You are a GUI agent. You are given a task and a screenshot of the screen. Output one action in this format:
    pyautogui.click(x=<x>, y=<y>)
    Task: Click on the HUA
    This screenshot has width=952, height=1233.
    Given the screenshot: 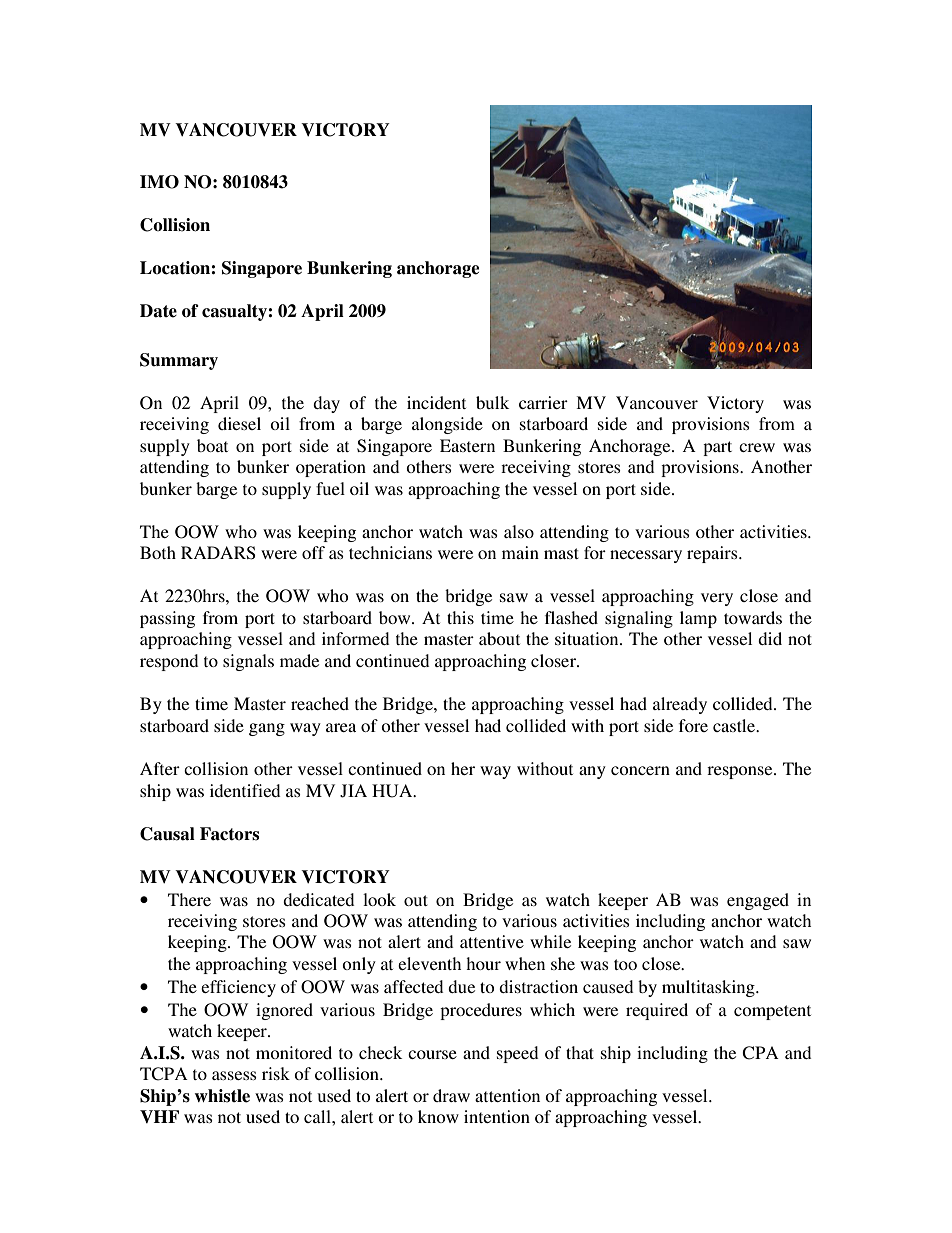 What is the action you would take?
    pyautogui.click(x=393, y=791)
